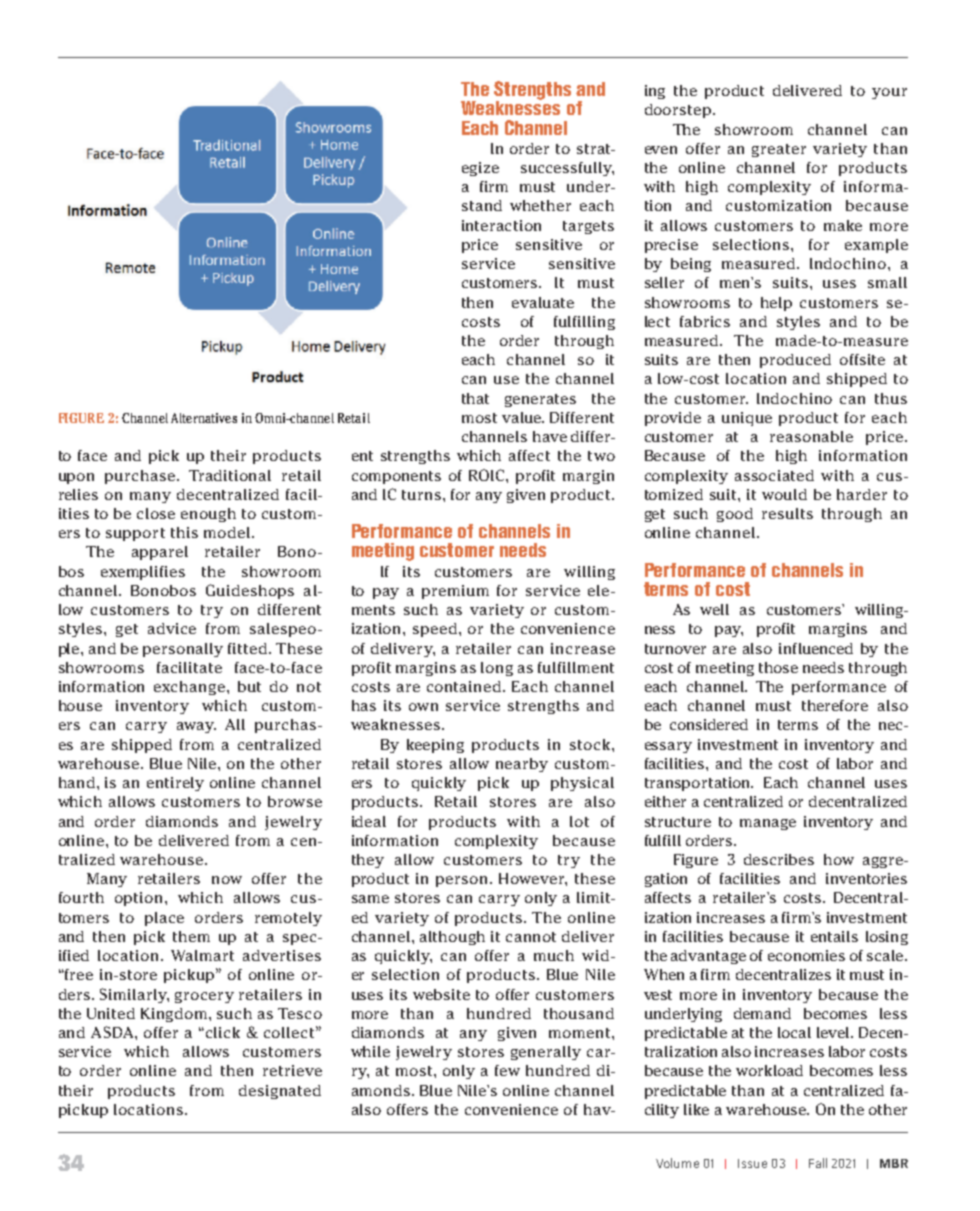  What do you see at coordinates (818, 1163) in the screenshot?
I see `Fall` at bounding box center [818, 1163].
